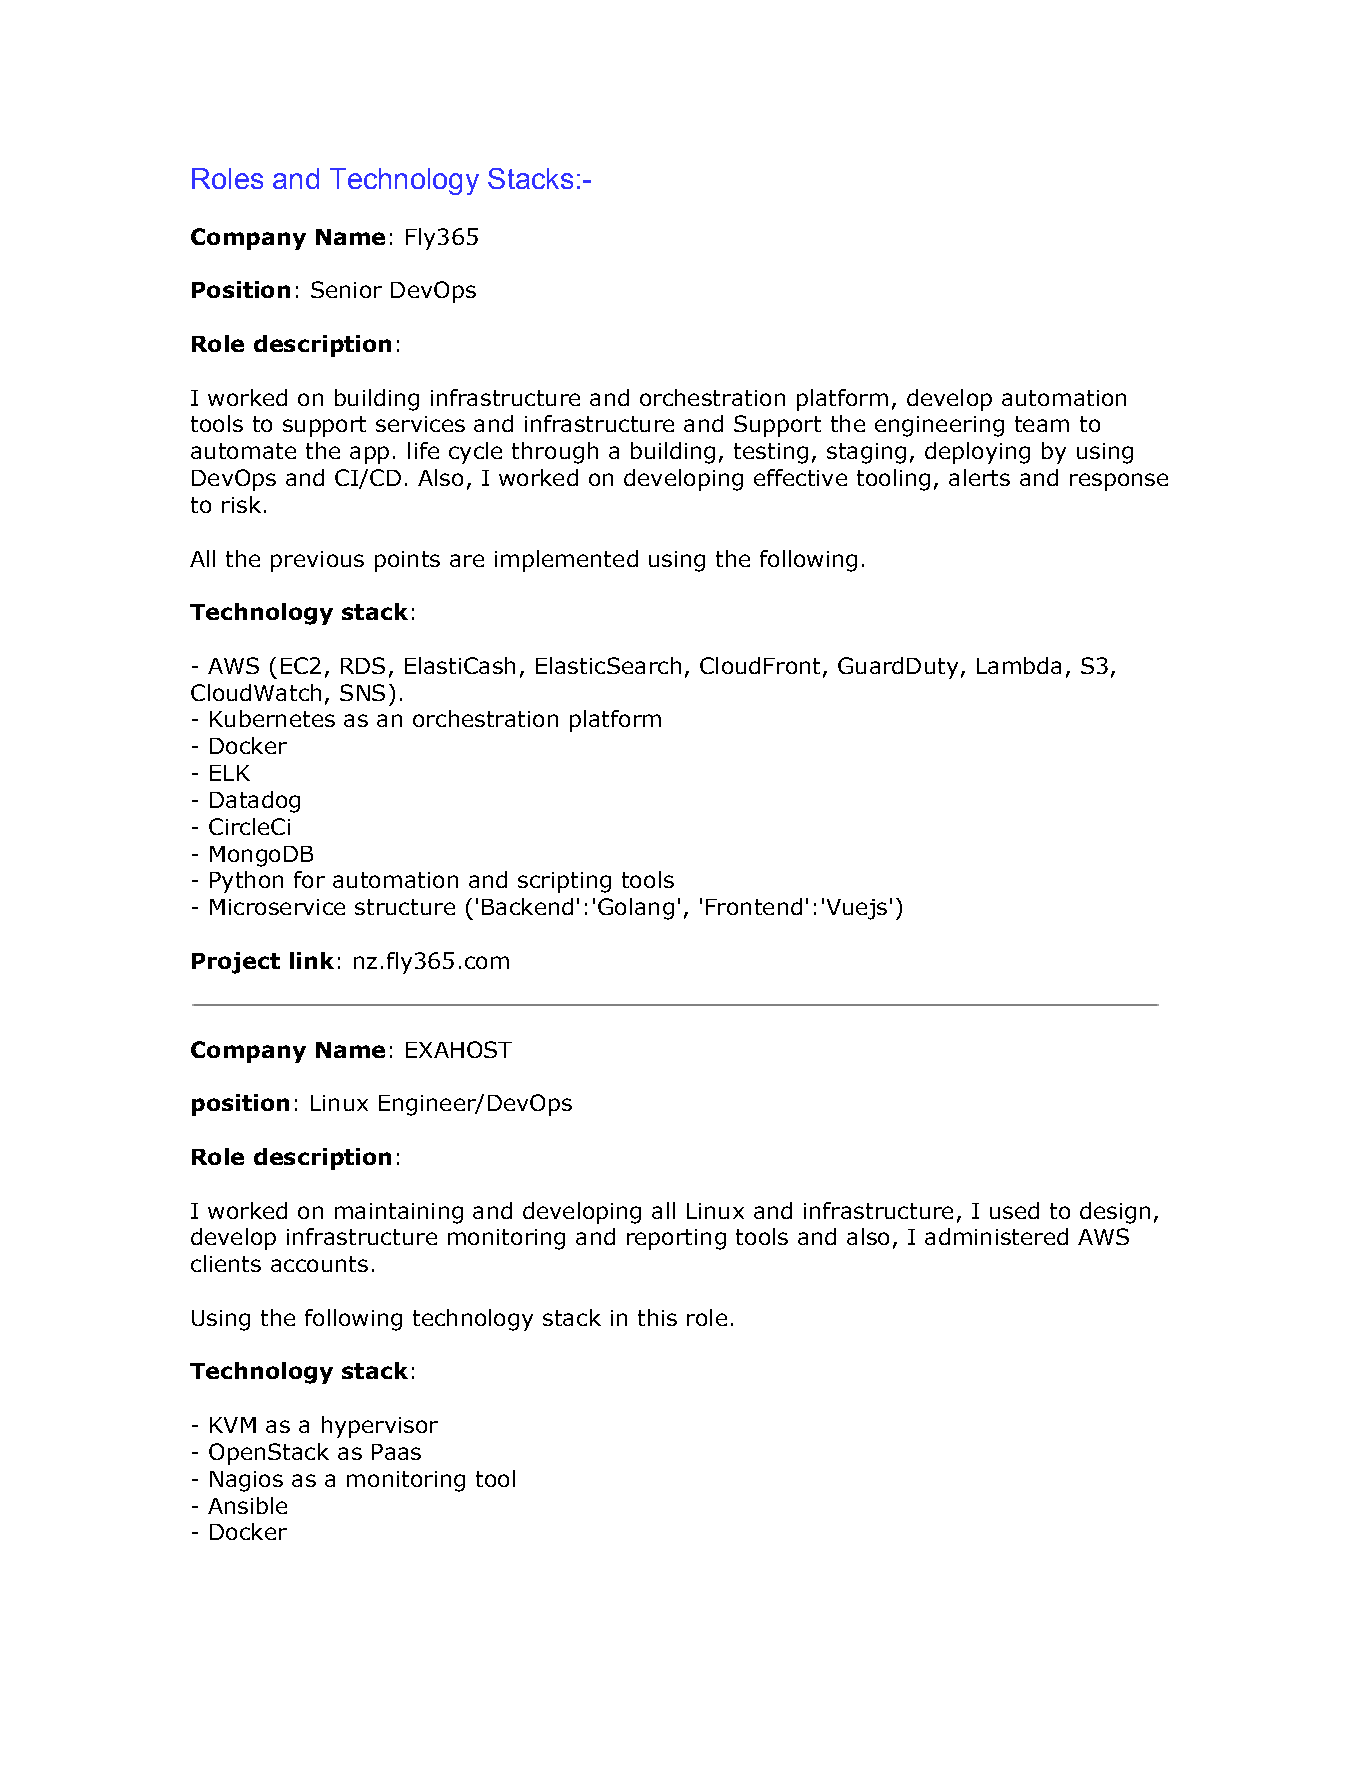 This screenshot has width=1368, height=1770. What do you see at coordinates (564, 882) in the screenshot?
I see `scripting` at bounding box center [564, 882].
